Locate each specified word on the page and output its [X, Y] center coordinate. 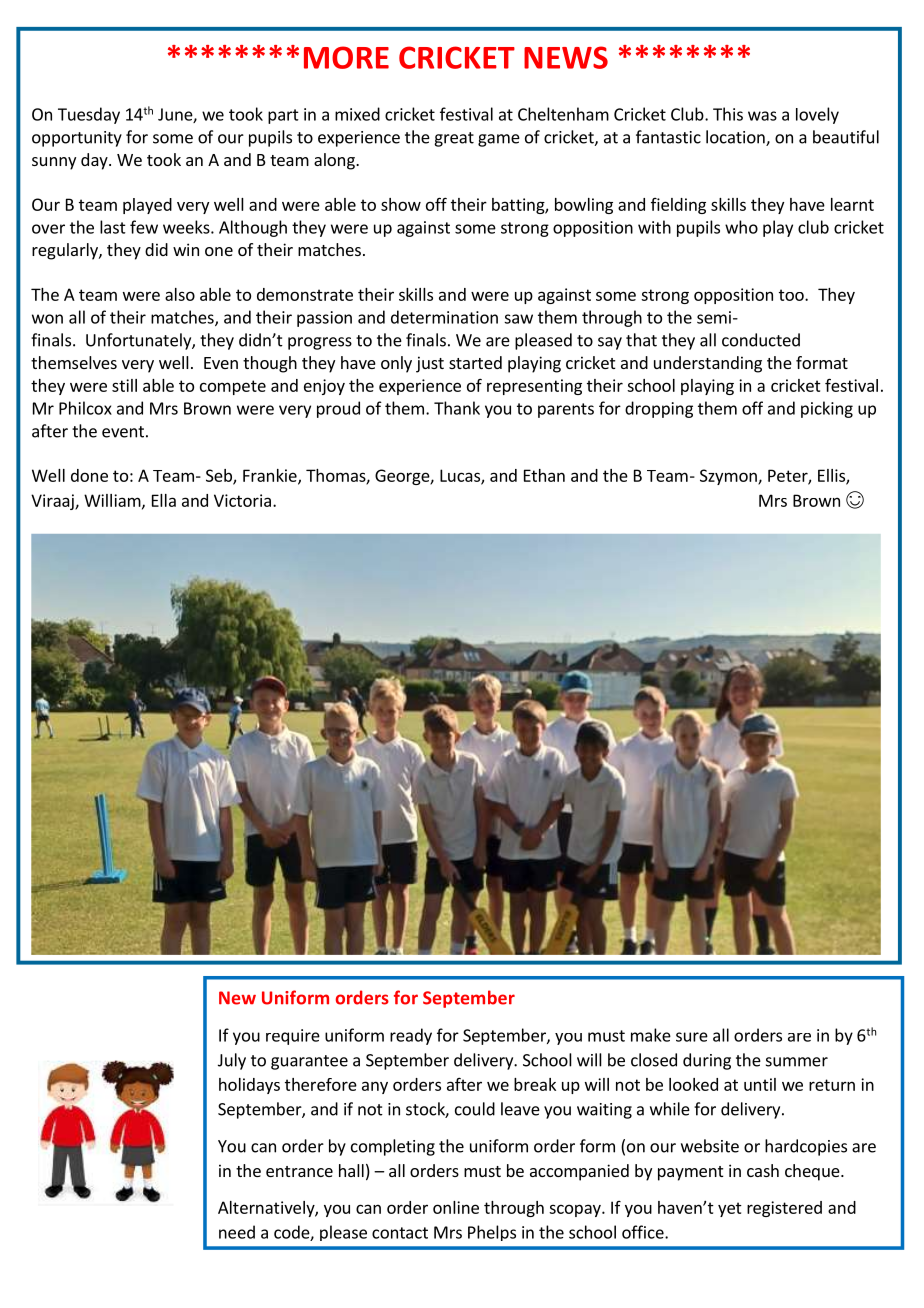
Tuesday [89, 115]
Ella [164, 500]
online [456, 1207]
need [237, 1232]
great [454, 139]
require [293, 1037]
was [762, 116]
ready [411, 1036]
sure [692, 1037]
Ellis [832, 476]
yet [730, 1209]
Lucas [461, 476]
